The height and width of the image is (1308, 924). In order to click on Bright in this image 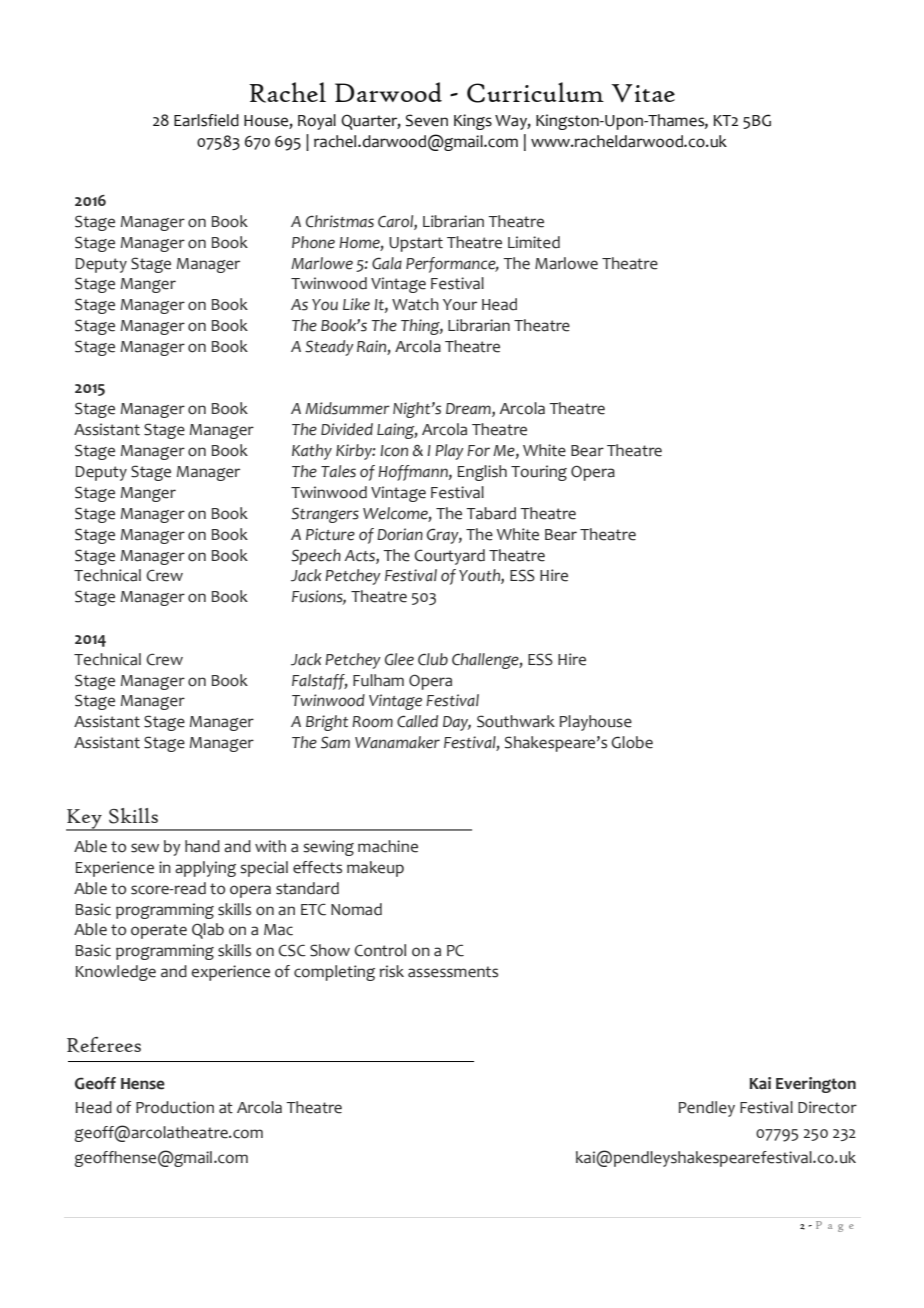, I will do `click(327, 723)`.
